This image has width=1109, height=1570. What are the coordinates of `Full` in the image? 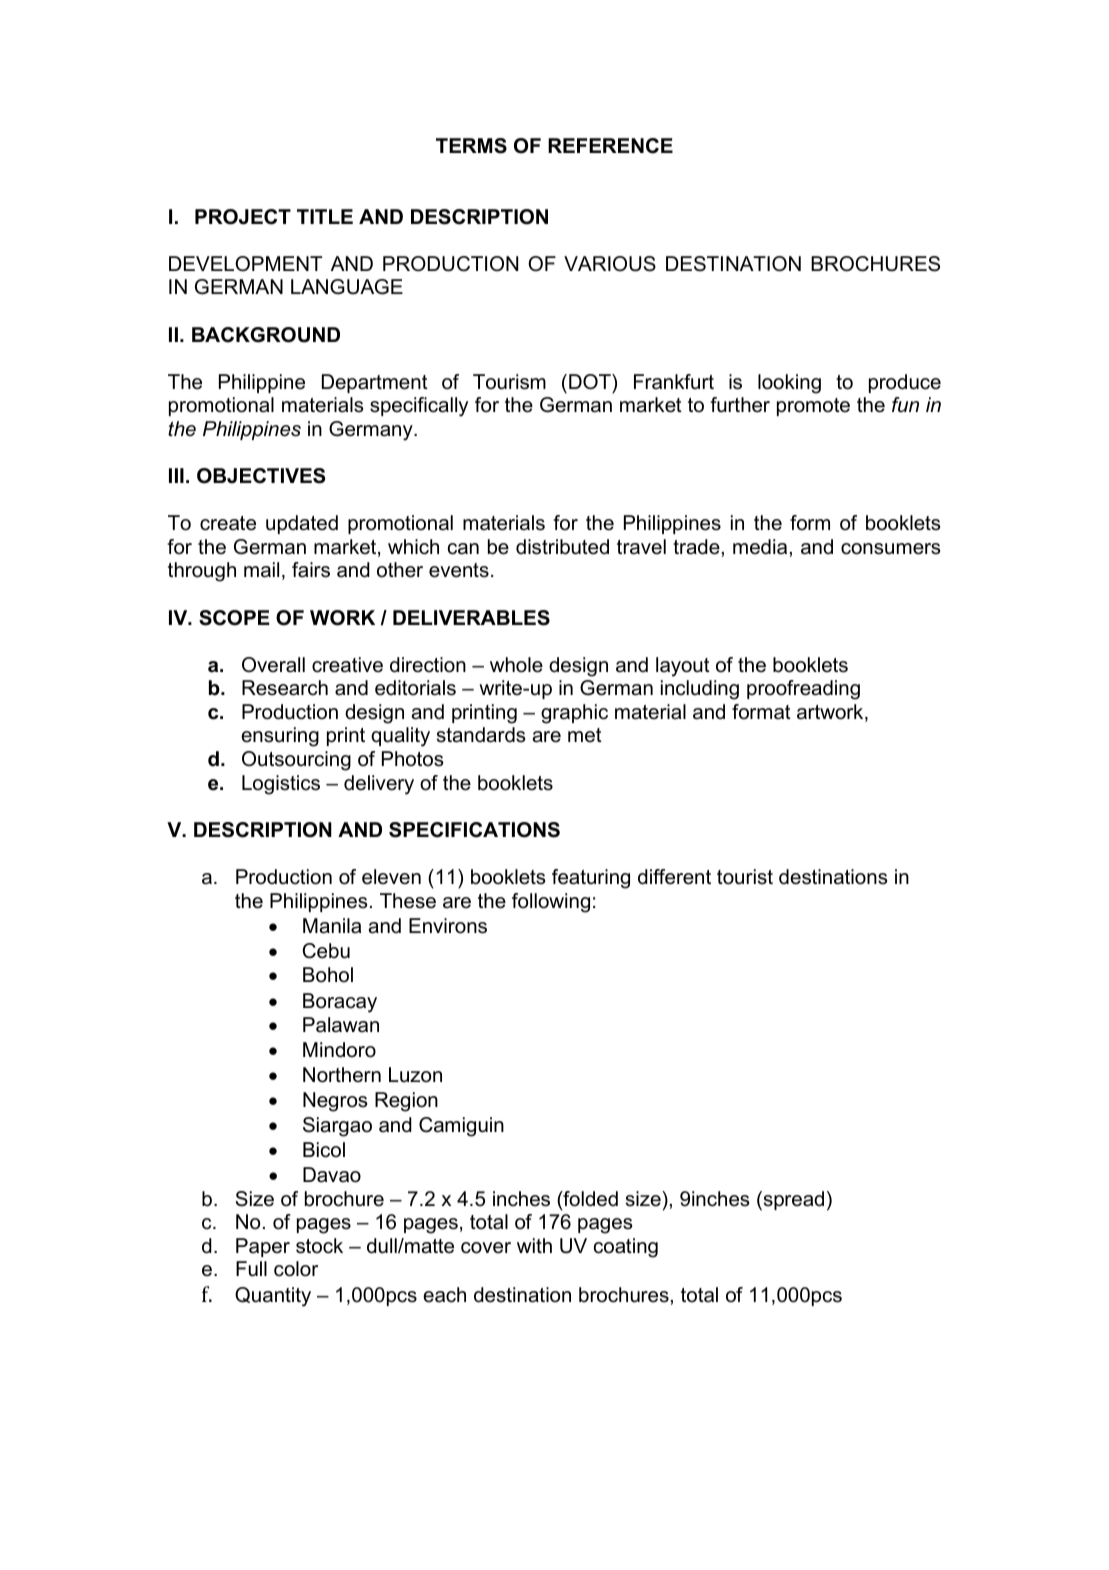 It's located at (251, 1269).
